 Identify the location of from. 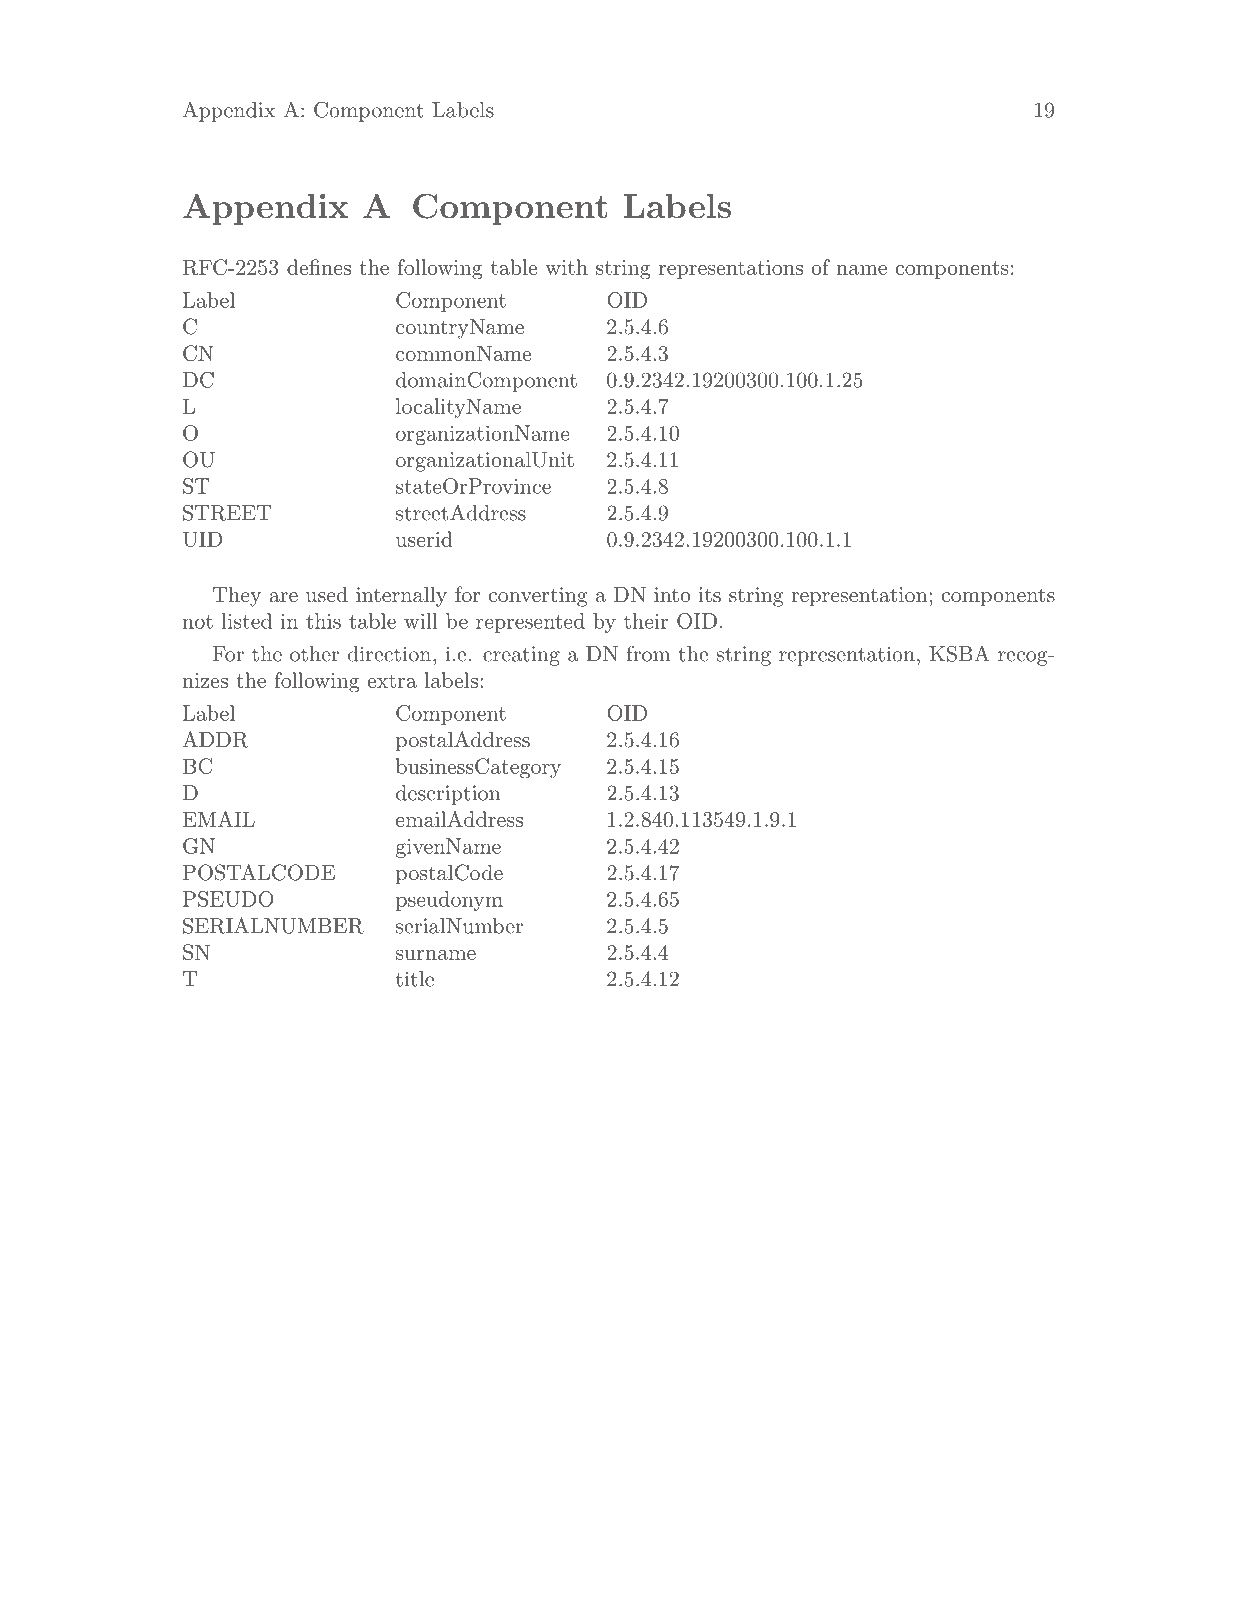
(648, 653).
